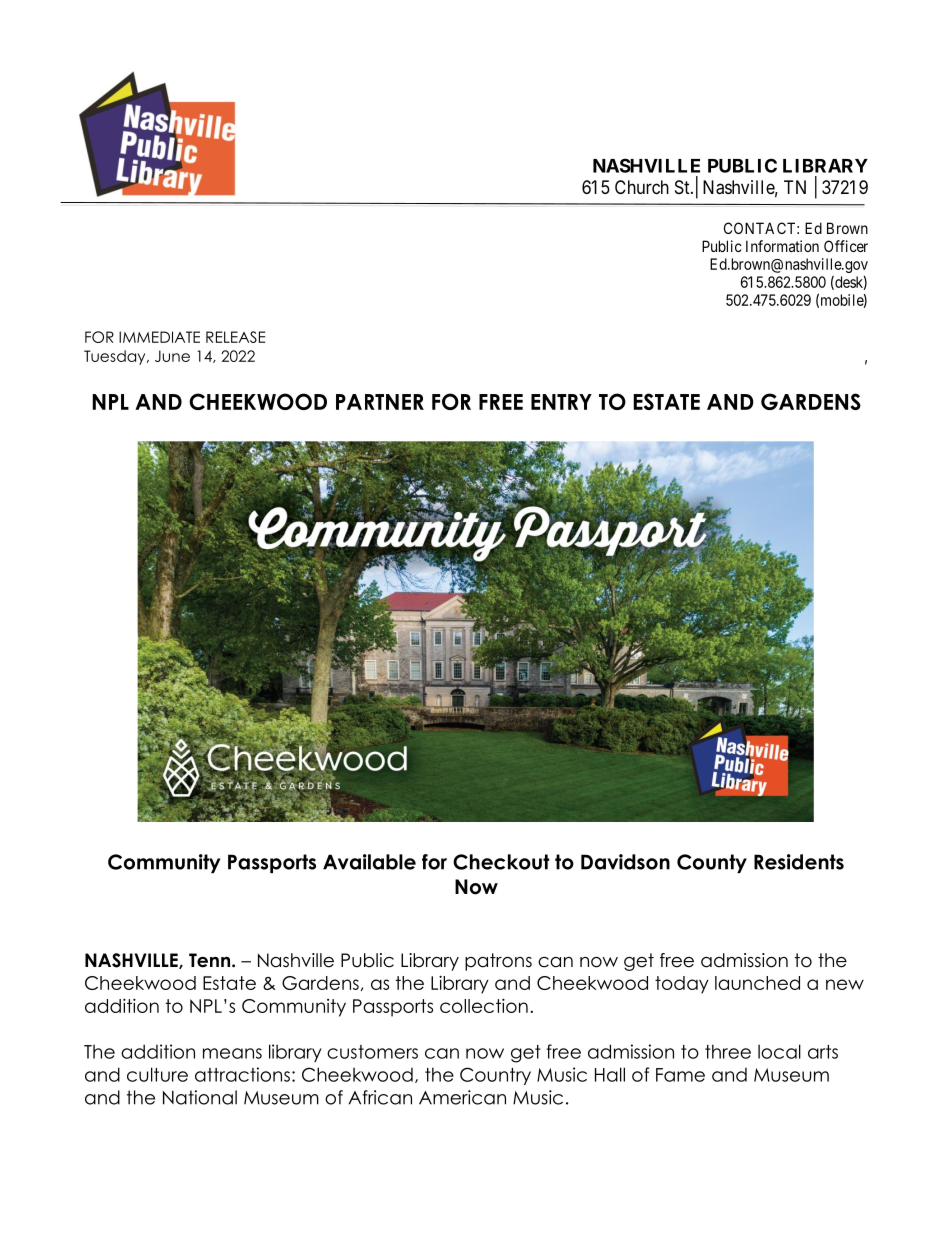 This screenshot has width=952, height=1233. I want to click on Church, so click(642, 187).
